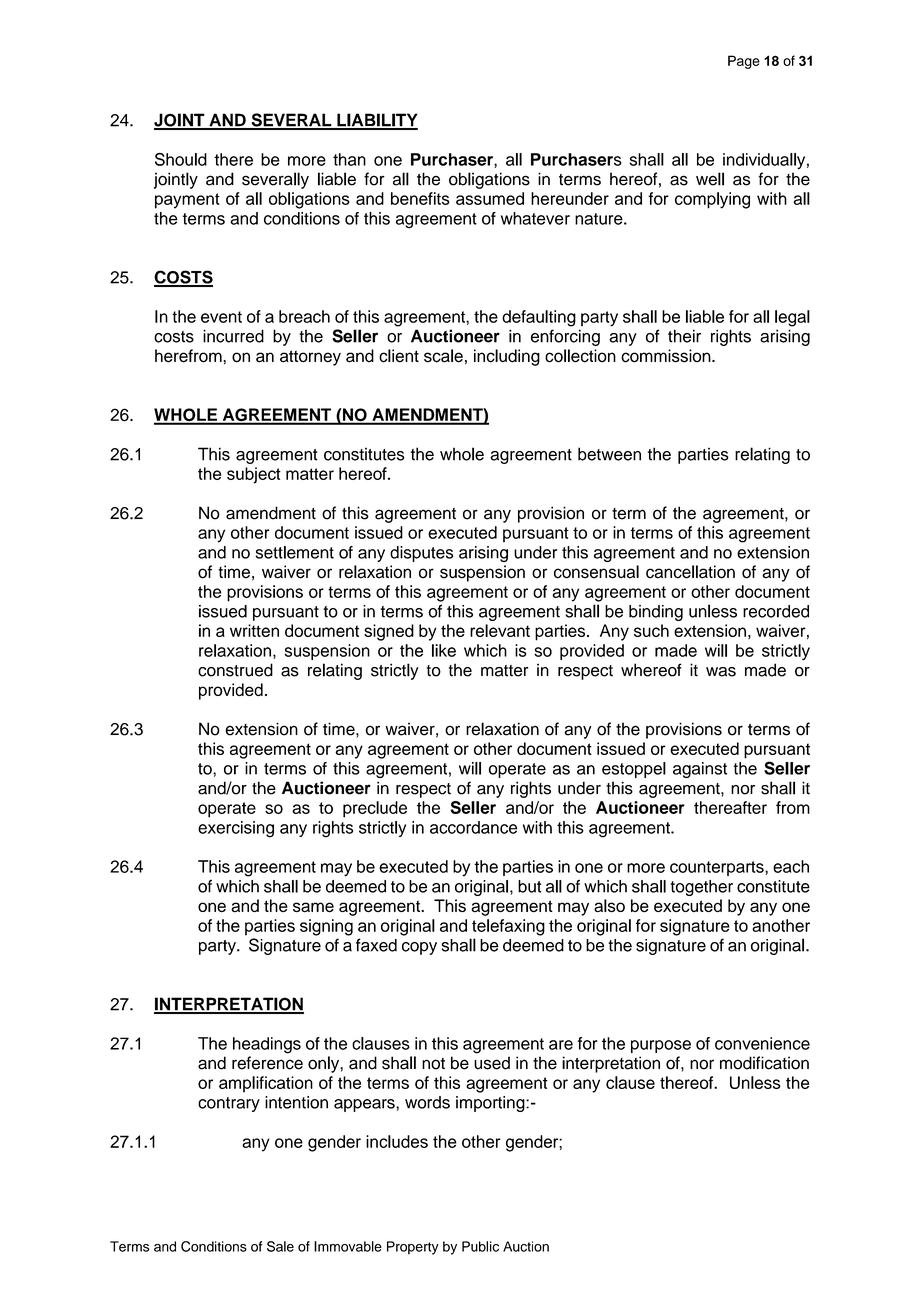 This image has height=1307, width=924. I want to click on relevant, so click(500, 630).
